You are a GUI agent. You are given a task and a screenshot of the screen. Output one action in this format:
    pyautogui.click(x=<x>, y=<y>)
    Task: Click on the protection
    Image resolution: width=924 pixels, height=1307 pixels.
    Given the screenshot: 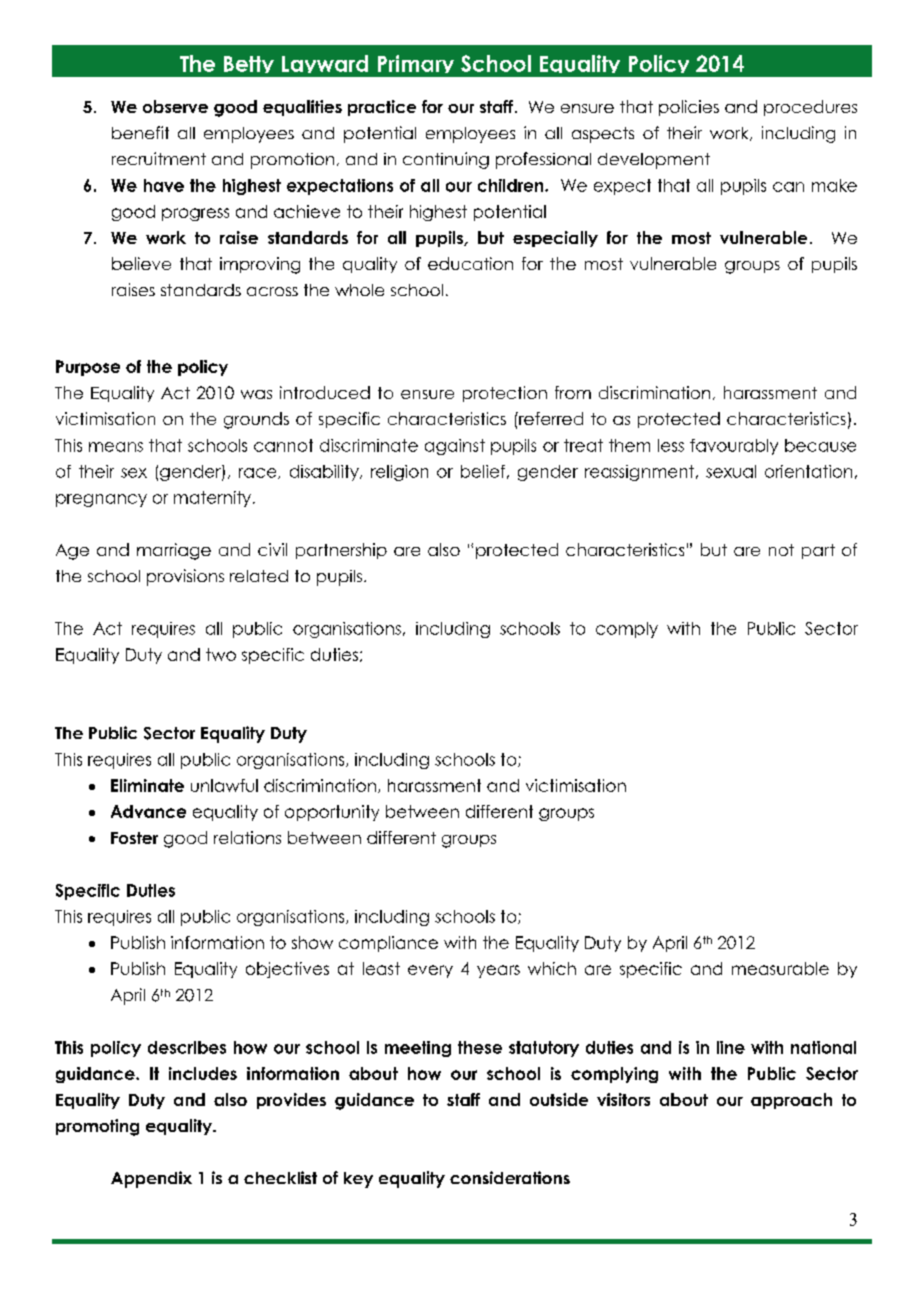 What is the action you would take?
    pyautogui.click(x=505, y=394)
